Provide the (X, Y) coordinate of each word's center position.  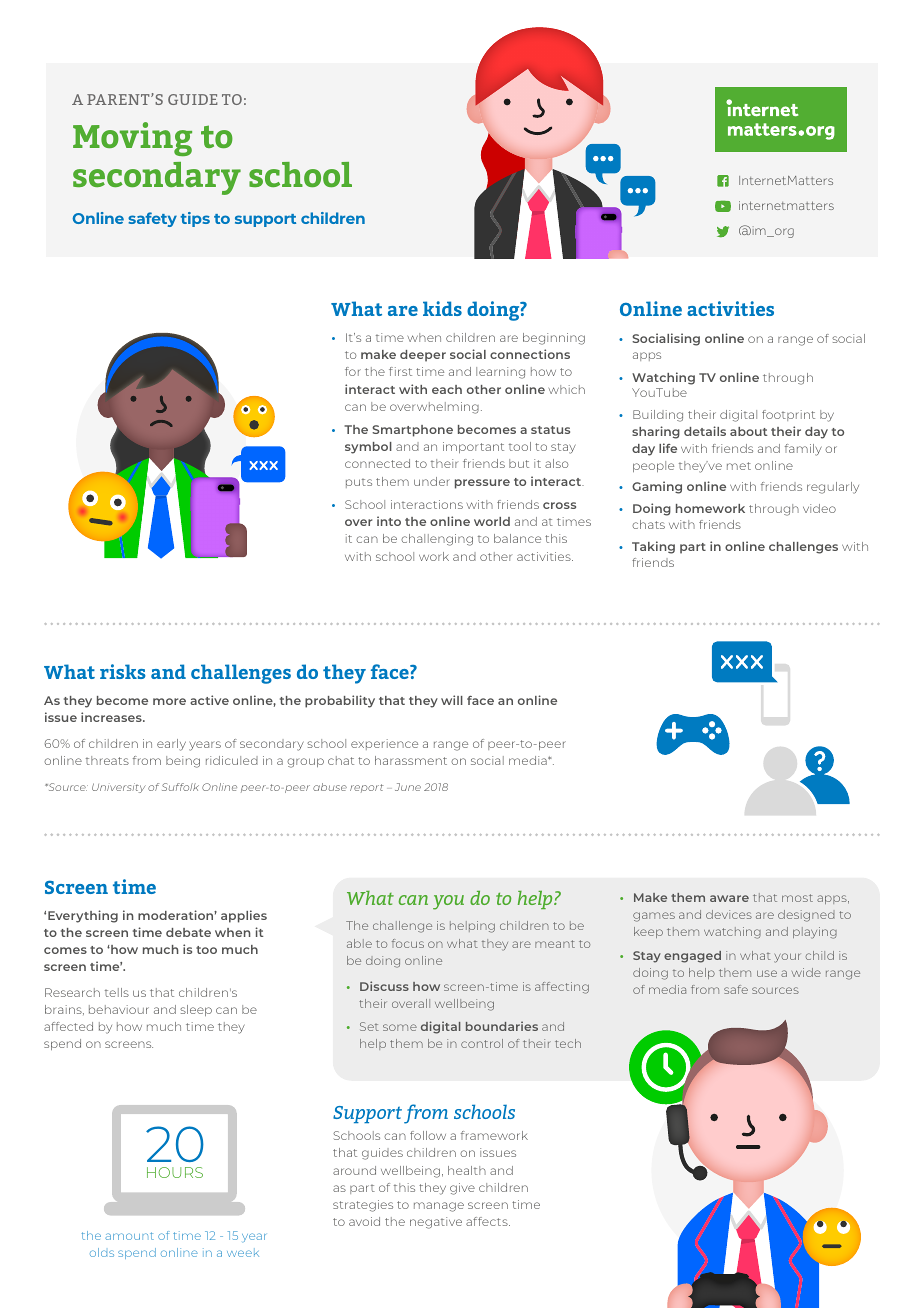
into (389, 521)
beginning (554, 339)
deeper (423, 356)
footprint (788, 415)
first (400, 371)
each (447, 389)
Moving (132, 139)
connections (530, 354)
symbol (368, 448)
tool (520, 446)
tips (195, 219)
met (739, 466)
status (550, 430)
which (567, 389)
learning (500, 373)
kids (442, 308)
